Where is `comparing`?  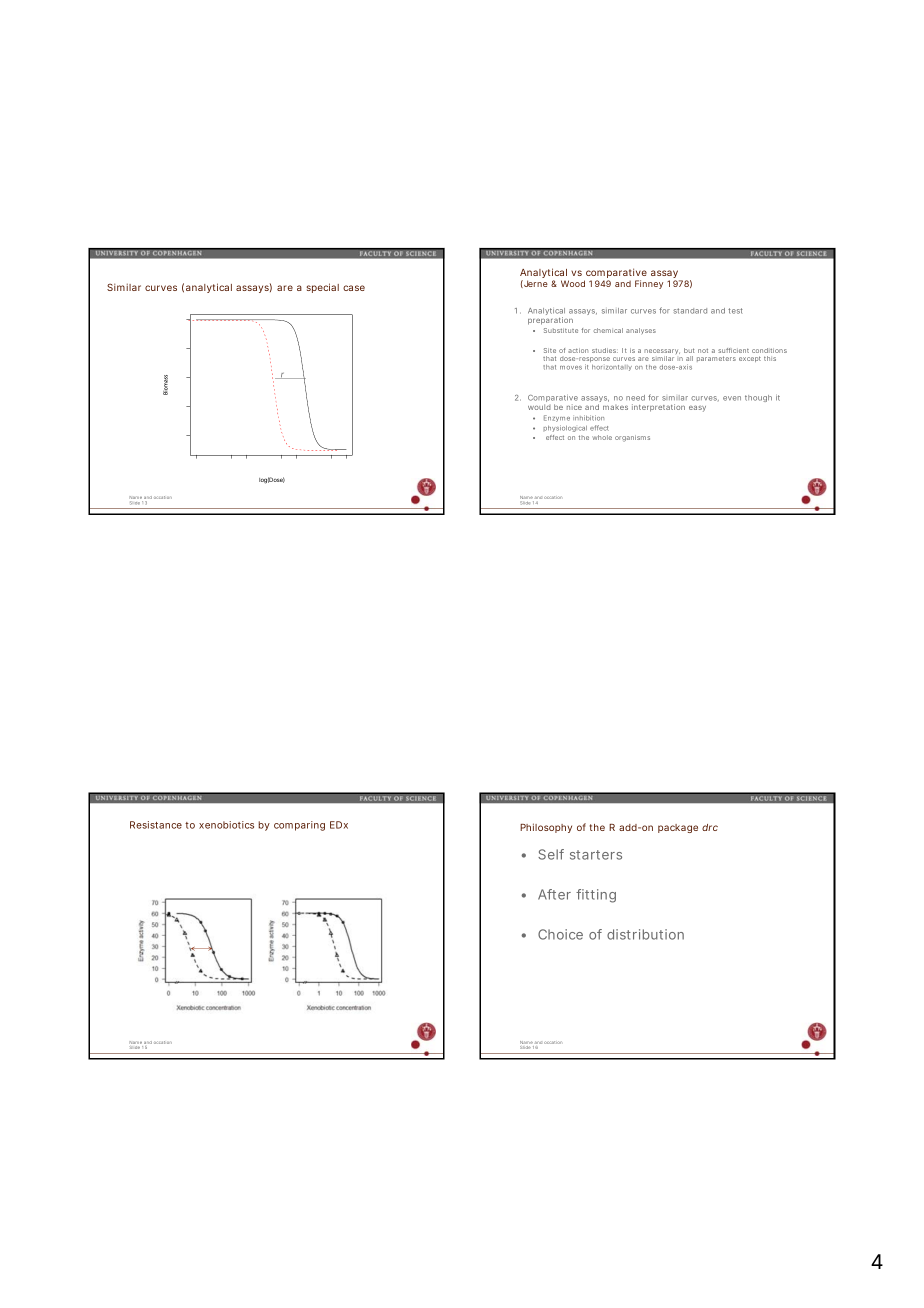
comparing is located at coordinates (299, 826).
